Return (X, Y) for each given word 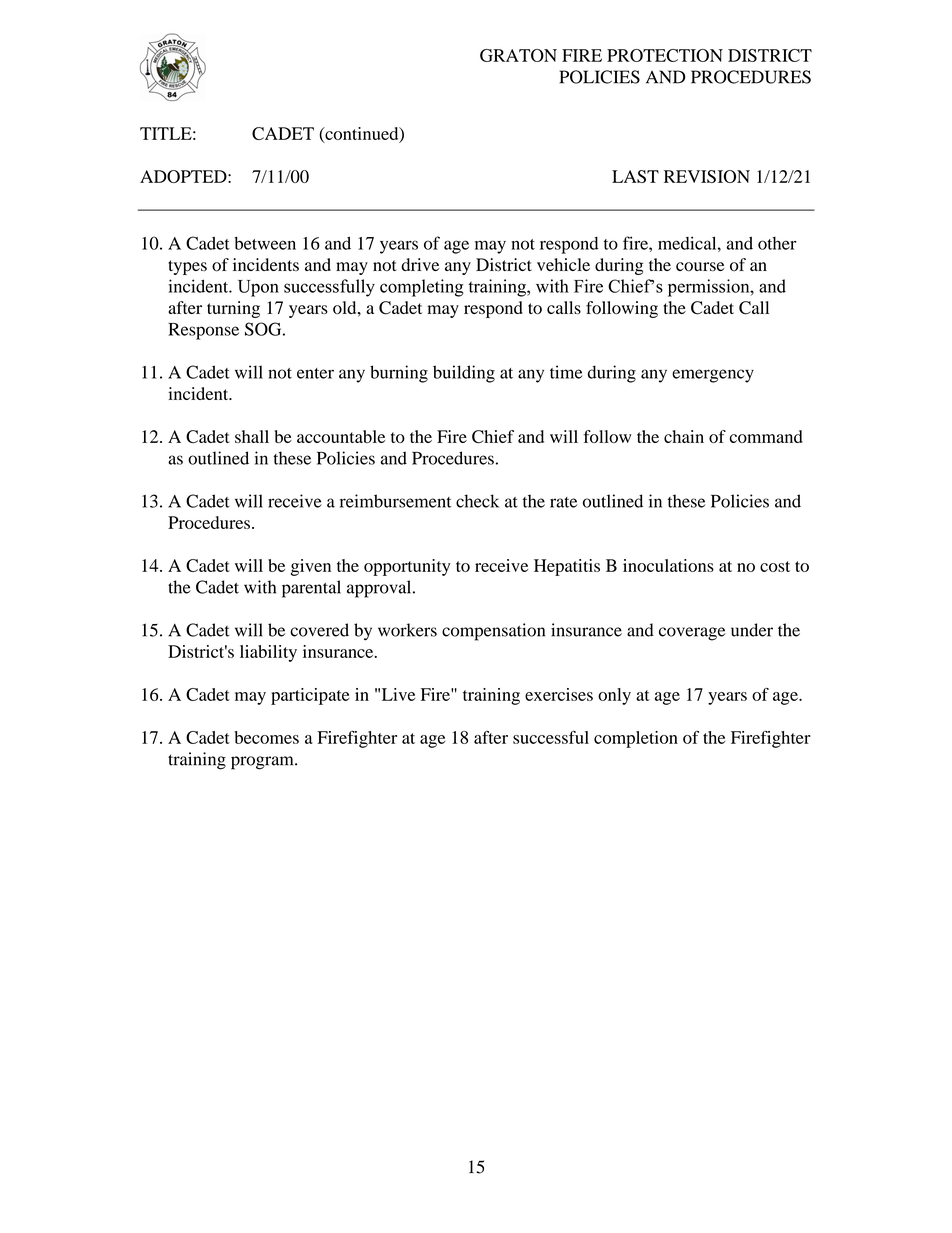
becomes (266, 737)
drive (420, 264)
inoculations (668, 565)
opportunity (407, 567)
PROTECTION (665, 55)
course (700, 267)
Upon (258, 288)
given (311, 567)
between (265, 243)
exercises (559, 694)
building (464, 374)
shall (252, 436)
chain (684, 436)
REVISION (707, 176)
